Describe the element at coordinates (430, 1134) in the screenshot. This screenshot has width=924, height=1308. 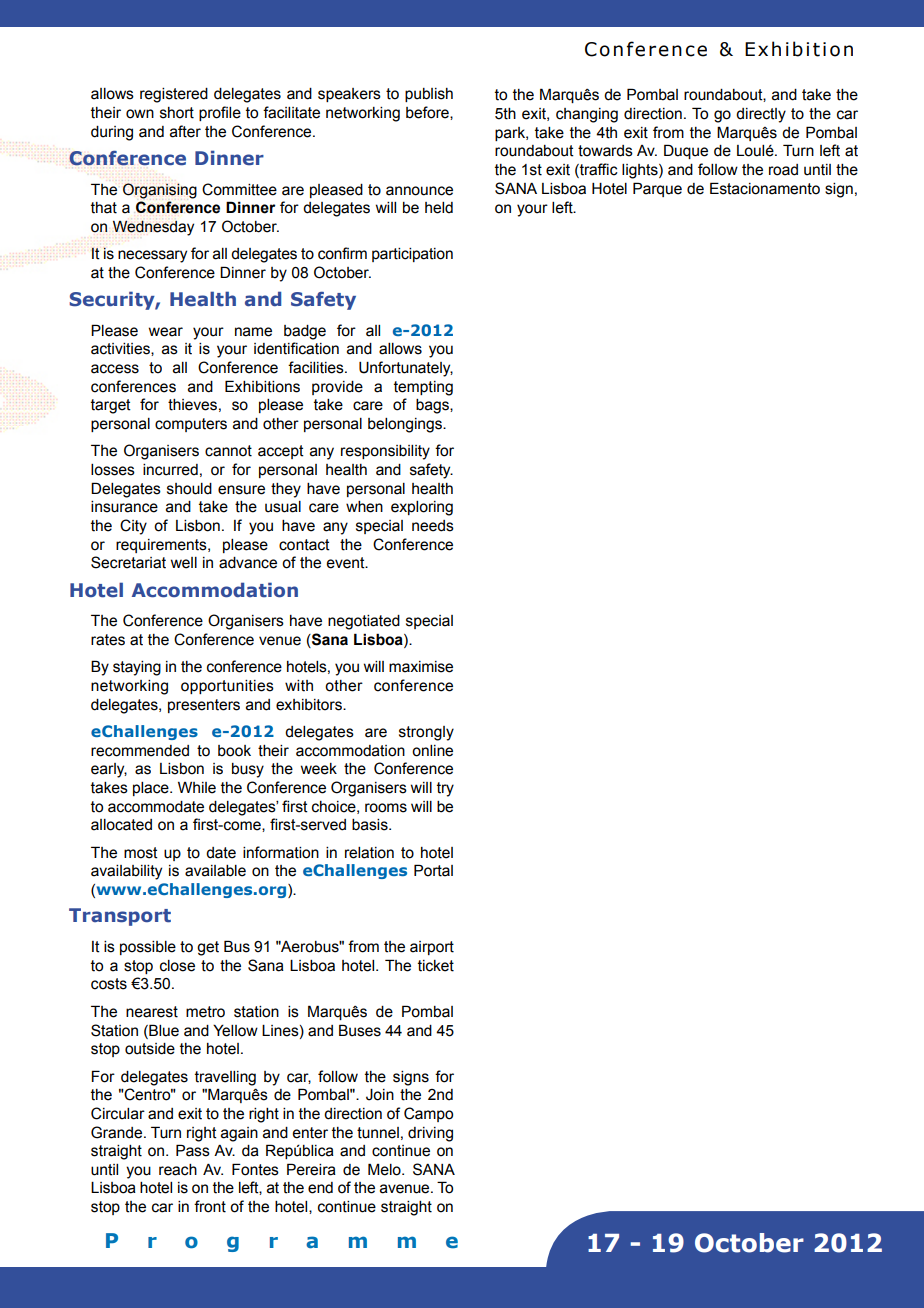
I see `driving` at that location.
